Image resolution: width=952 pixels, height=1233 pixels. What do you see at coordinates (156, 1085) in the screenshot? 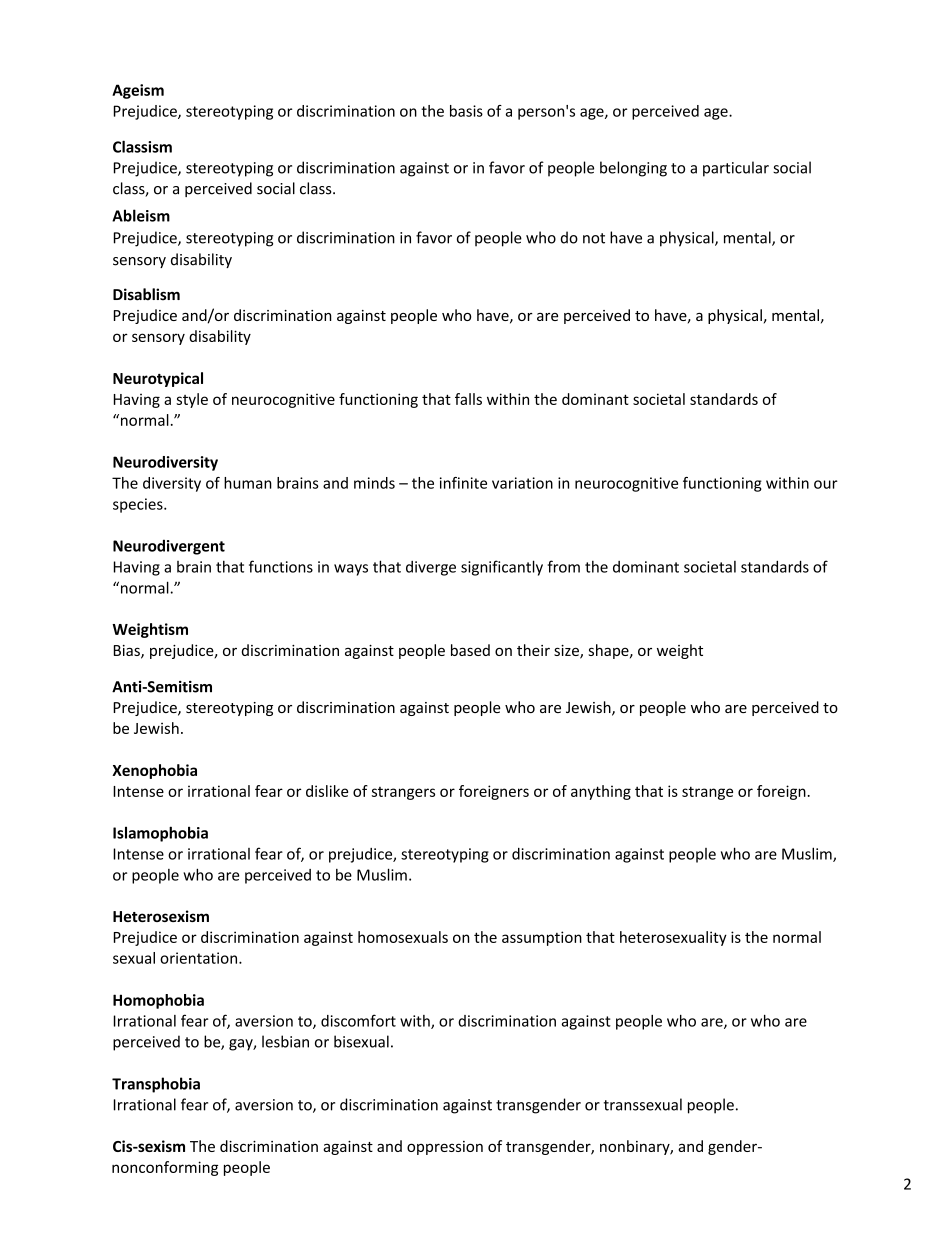
I see `Transphobia` at bounding box center [156, 1085].
